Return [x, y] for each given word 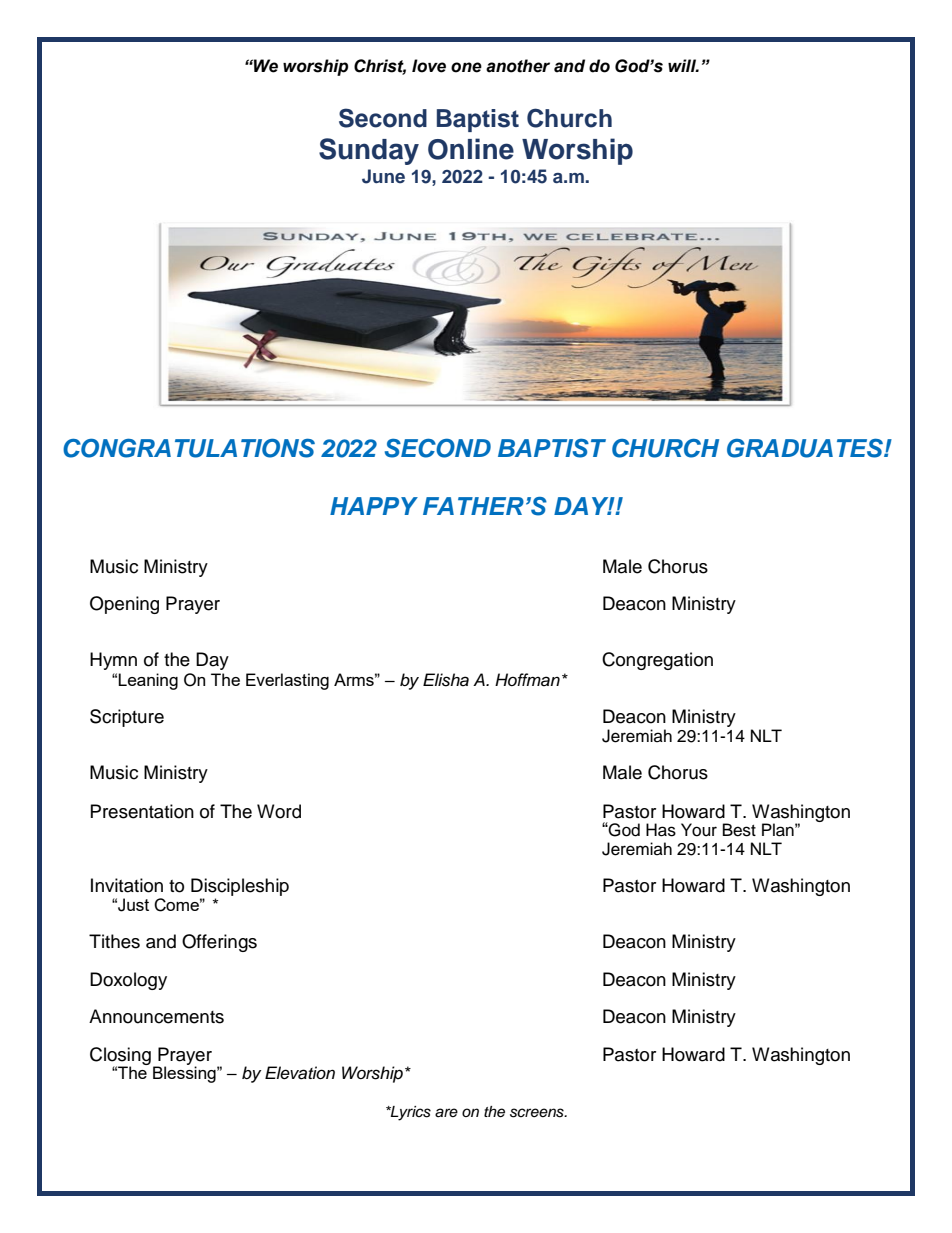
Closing [120, 1057]
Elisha [446, 680]
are [446, 1113]
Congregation [657, 661]
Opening [124, 605]
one [466, 67]
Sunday [369, 151]
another [518, 66]
